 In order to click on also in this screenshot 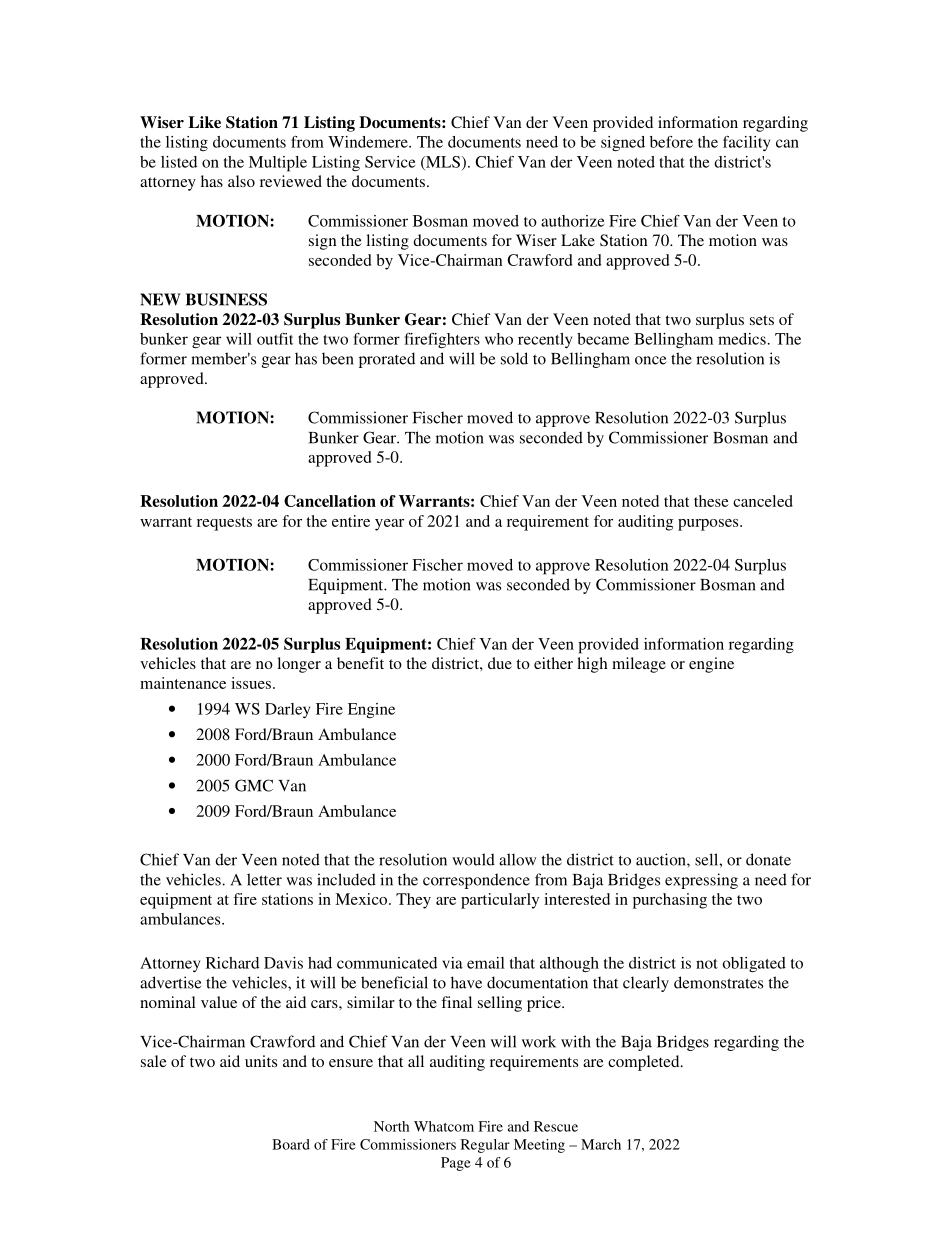, I will do `click(241, 181)`.
